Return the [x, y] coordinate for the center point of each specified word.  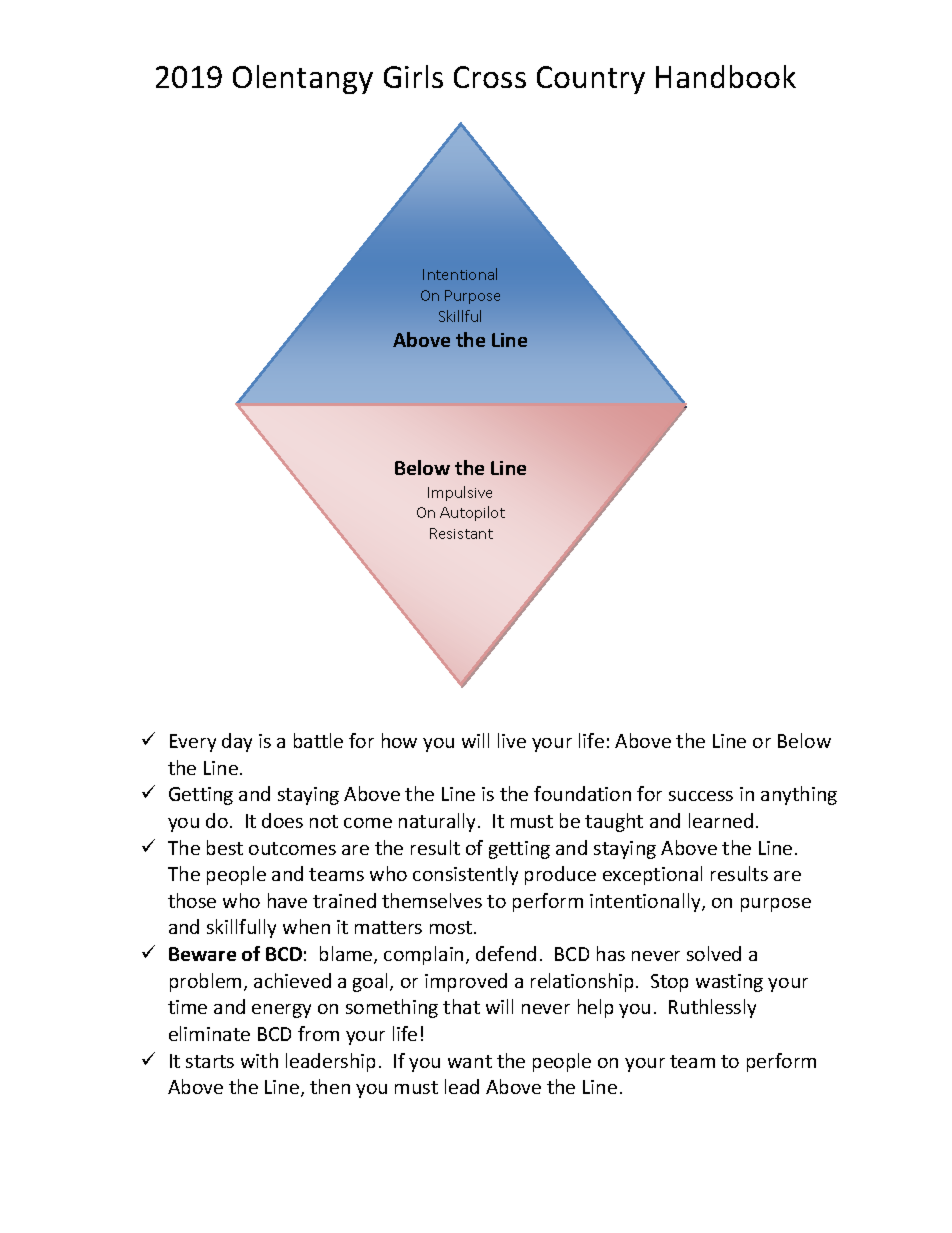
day [237, 742]
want [470, 1061]
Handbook [726, 76]
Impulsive [460, 493]
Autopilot [472, 513]
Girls [413, 76]
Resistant [461, 533]
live [512, 740]
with [259, 1060]
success [701, 796]
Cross [490, 77]
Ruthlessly [712, 1008]
